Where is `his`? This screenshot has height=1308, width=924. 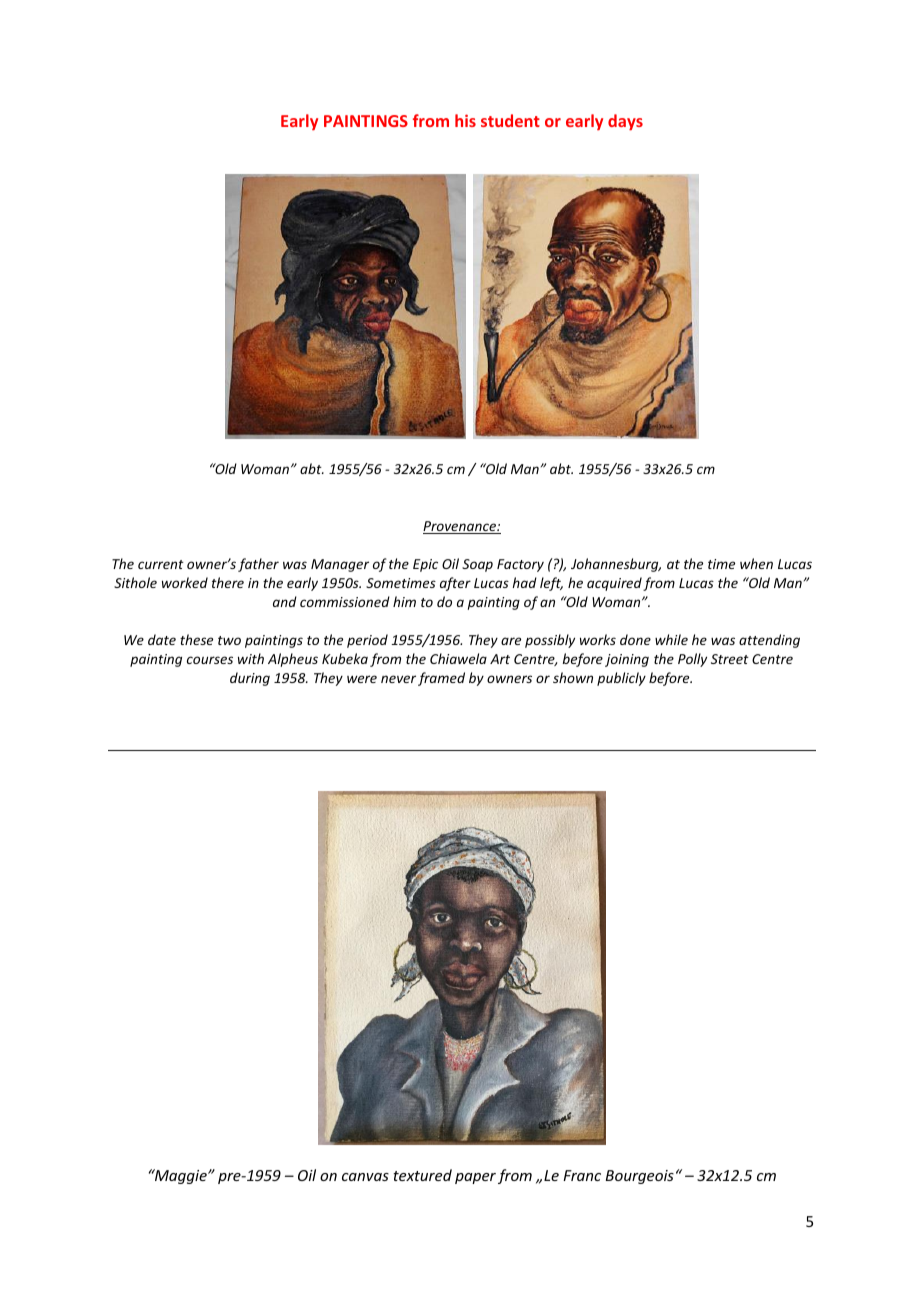 his is located at coordinates (465, 120).
